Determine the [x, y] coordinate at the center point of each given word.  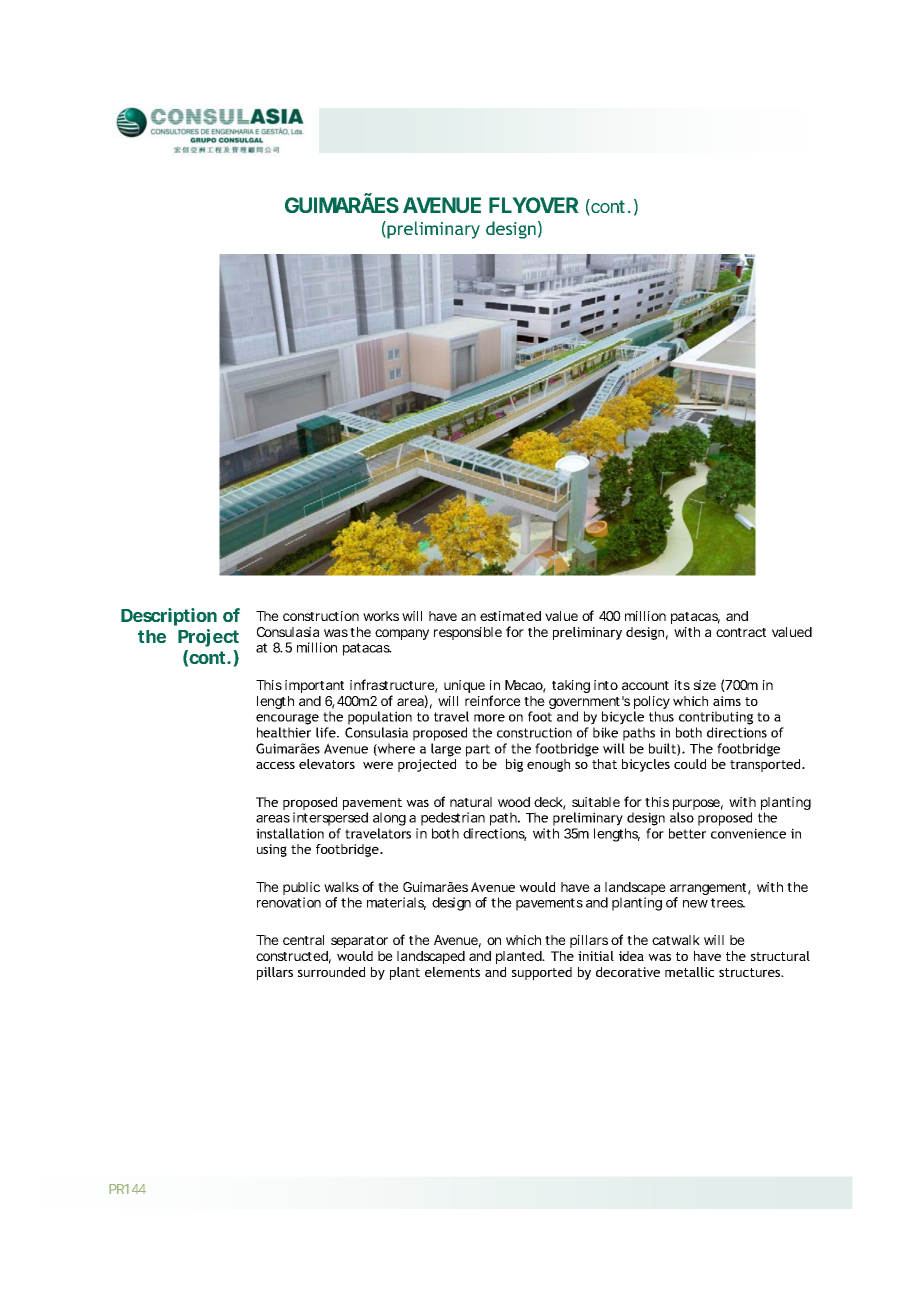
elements [452, 972]
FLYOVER [534, 205]
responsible [468, 633]
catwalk [676, 940]
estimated [510, 616]
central [303, 940]
